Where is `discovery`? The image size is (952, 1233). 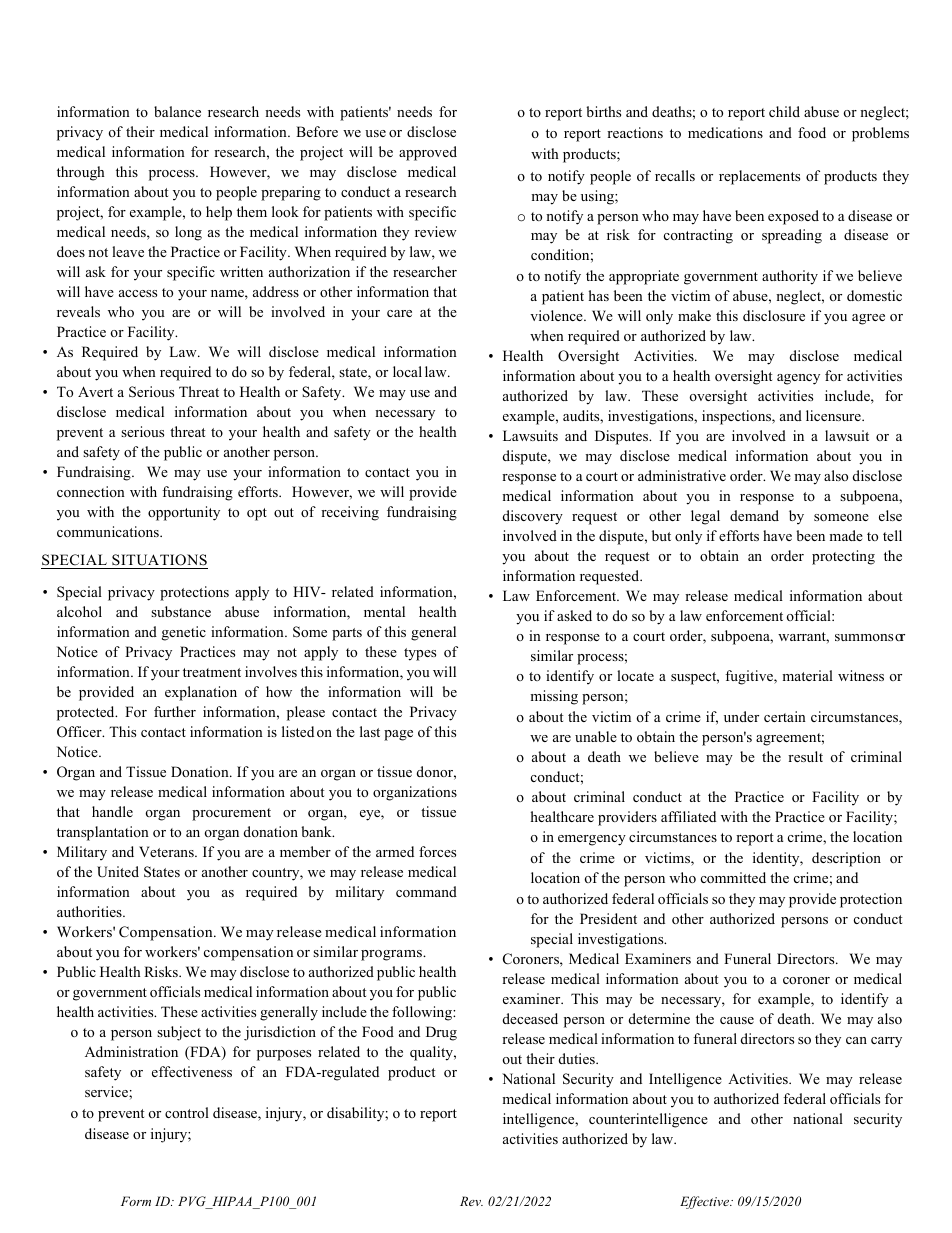 discovery is located at coordinates (533, 517).
